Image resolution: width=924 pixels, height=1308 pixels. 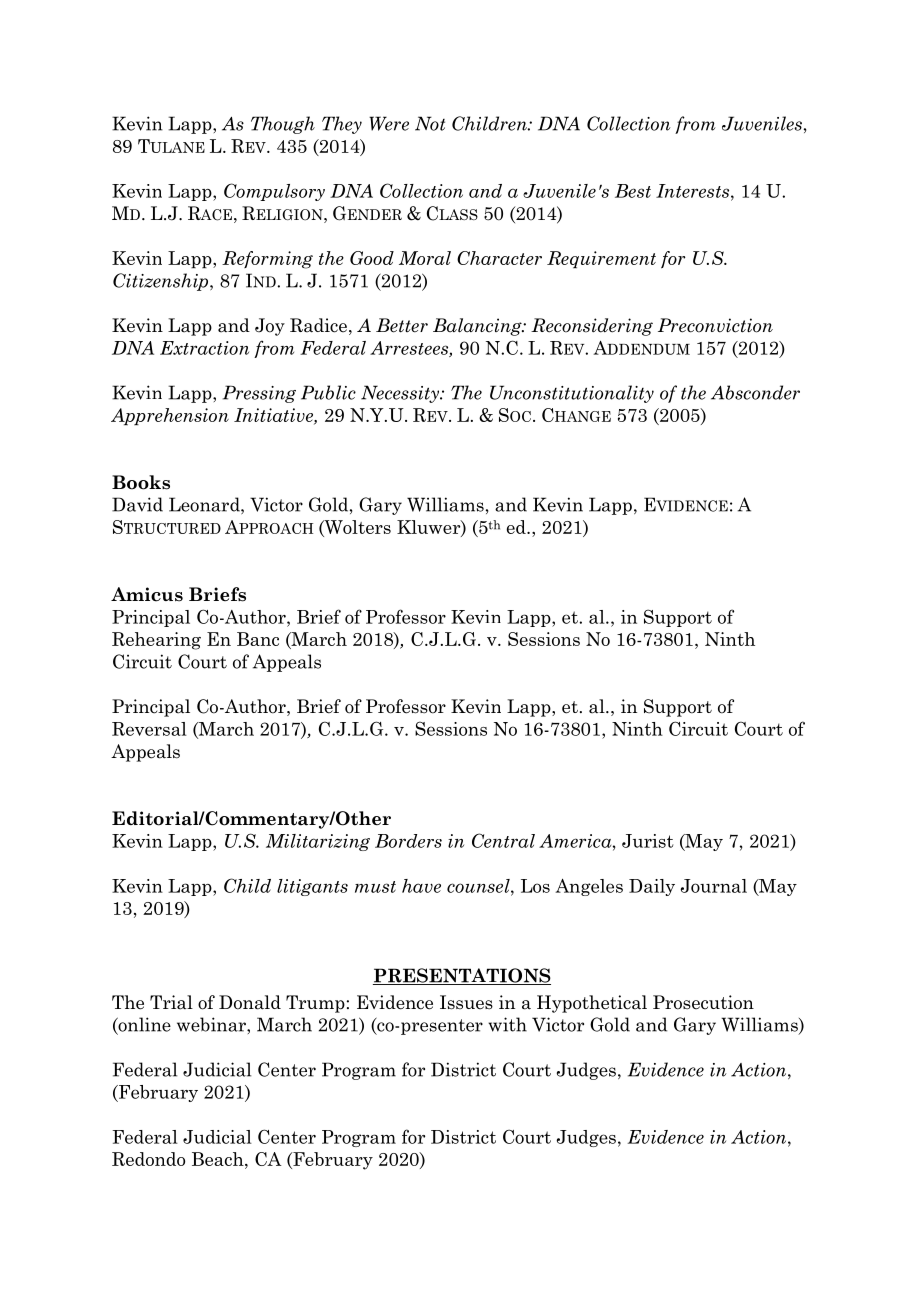 I want to click on Redondo, so click(x=148, y=1159).
